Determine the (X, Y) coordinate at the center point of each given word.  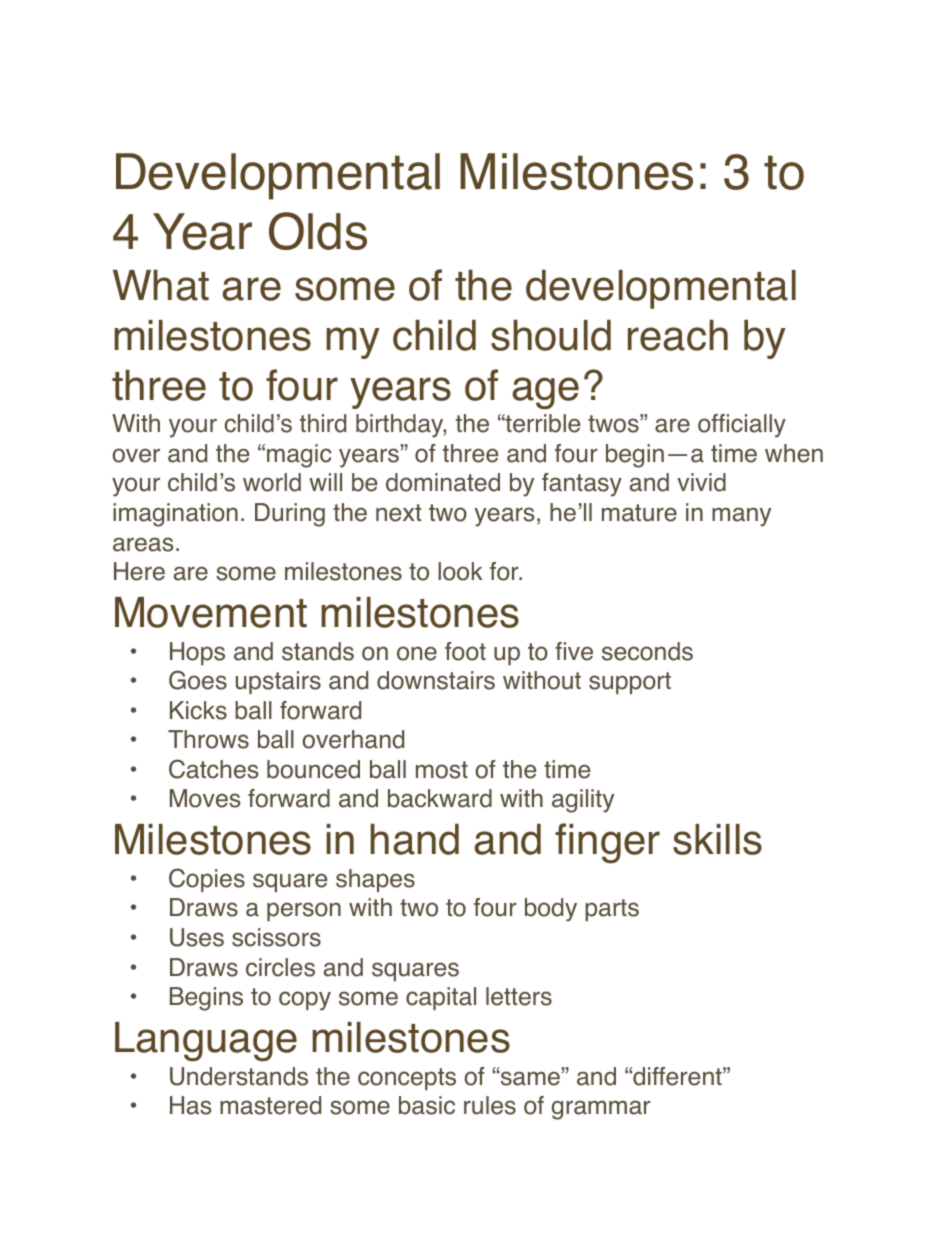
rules (490, 1105)
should (551, 335)
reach (678, 335)
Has (191, 1105)
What (161, 285)
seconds (647, 651)
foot (465, 651)
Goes (198, 680)
